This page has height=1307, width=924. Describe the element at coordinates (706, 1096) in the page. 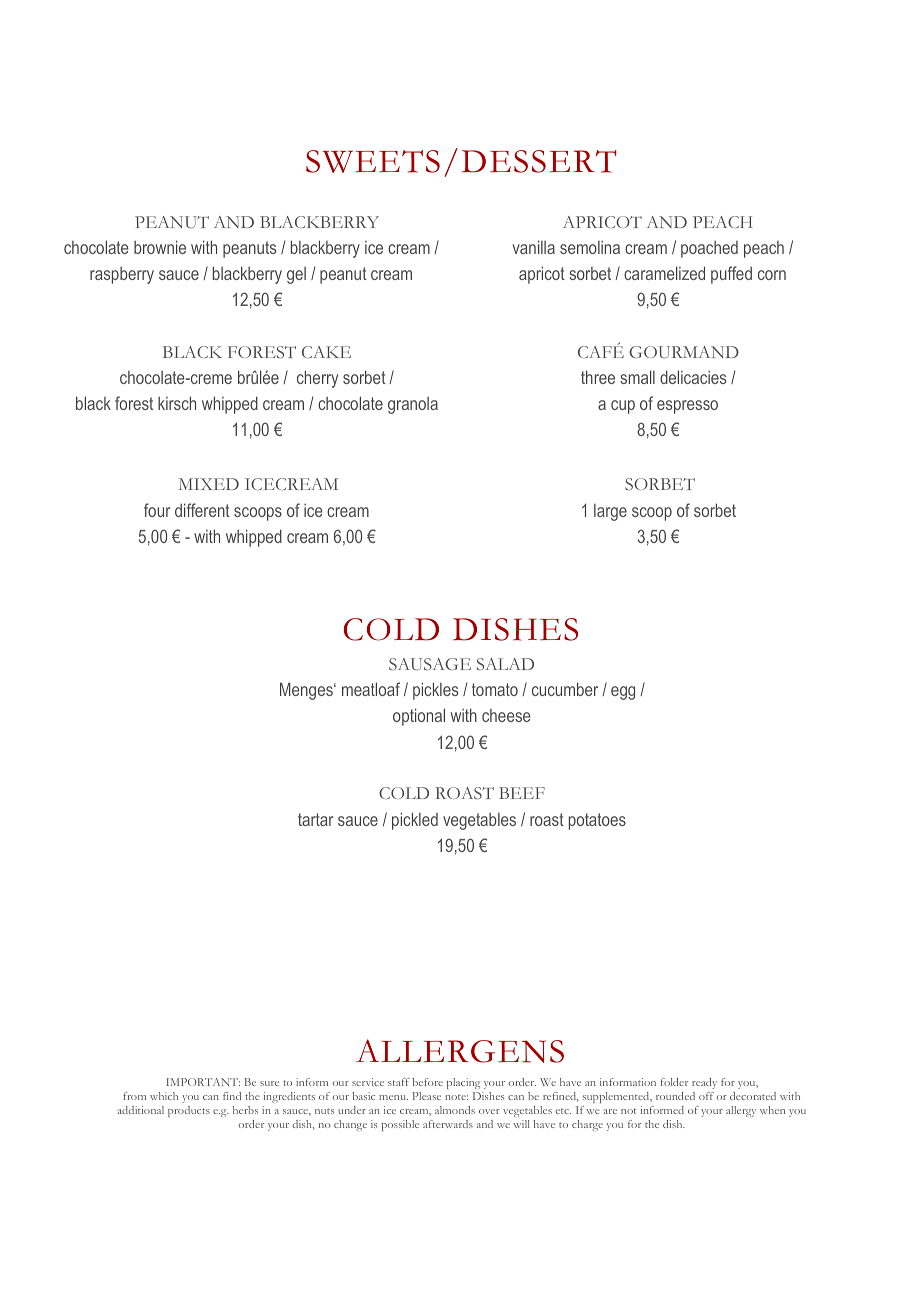

I see `off` at that location.
